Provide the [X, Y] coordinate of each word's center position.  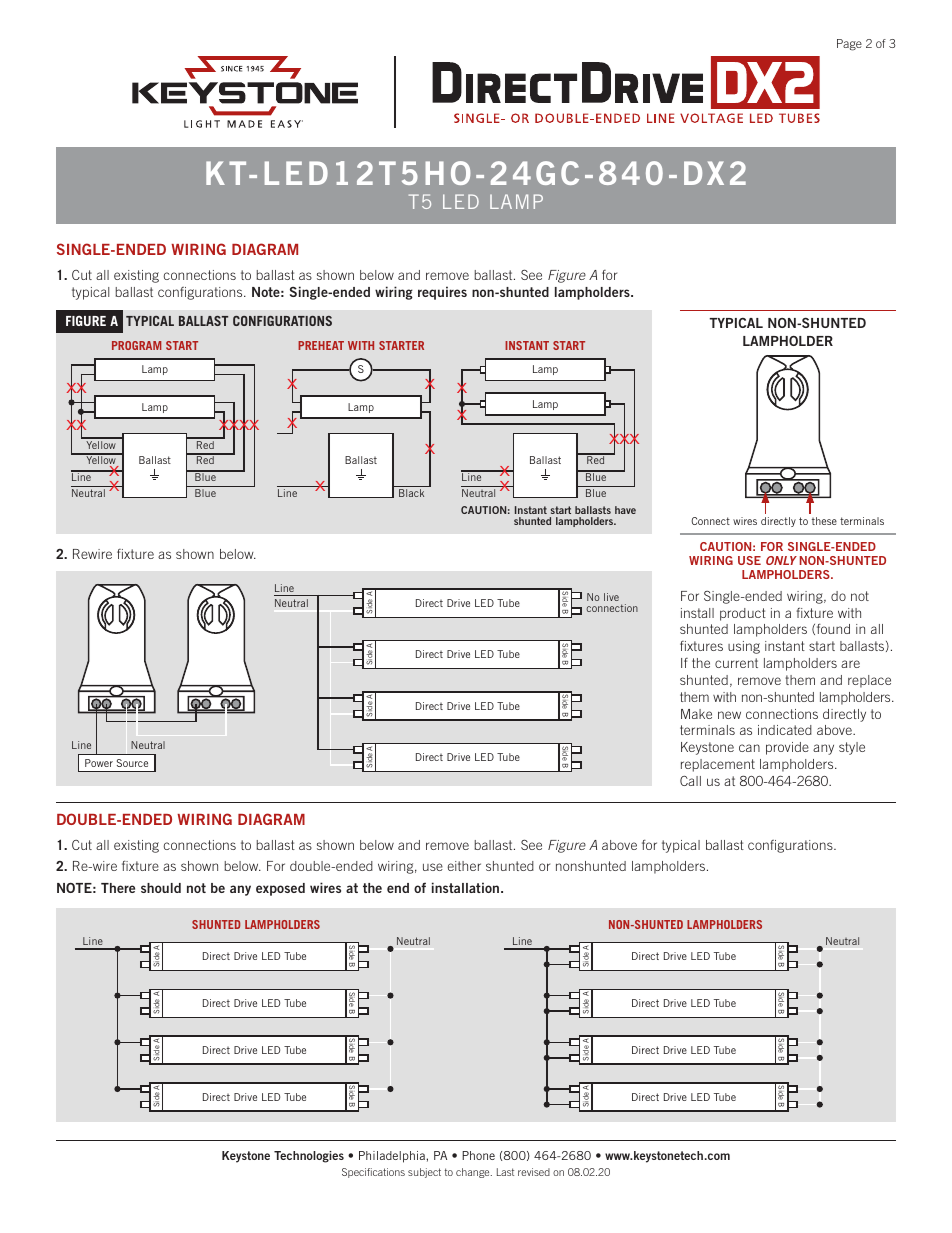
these [824, 521]
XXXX [239, 425]
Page [849, 45]
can [749, 748]
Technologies [309, 1157]
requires [442, 293]
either [464, 866]
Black [411, 493]
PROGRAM [136, 345]
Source [132, 763]
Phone [478, 1155]
